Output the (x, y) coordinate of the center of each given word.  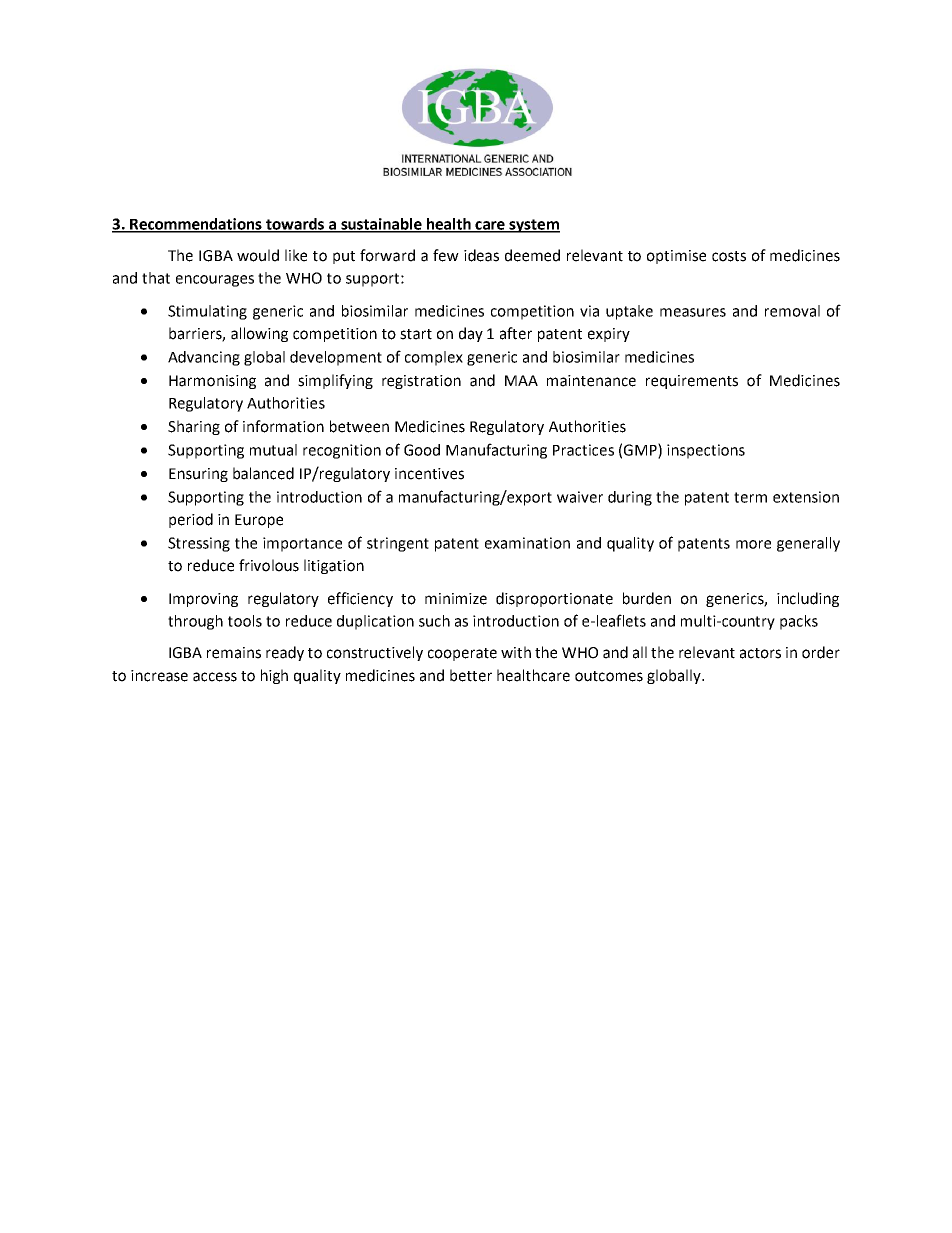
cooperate (462, 654)
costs (729, 256)
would (258, 255)
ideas (481, 255)
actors (760, 653)
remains (234, 653)
